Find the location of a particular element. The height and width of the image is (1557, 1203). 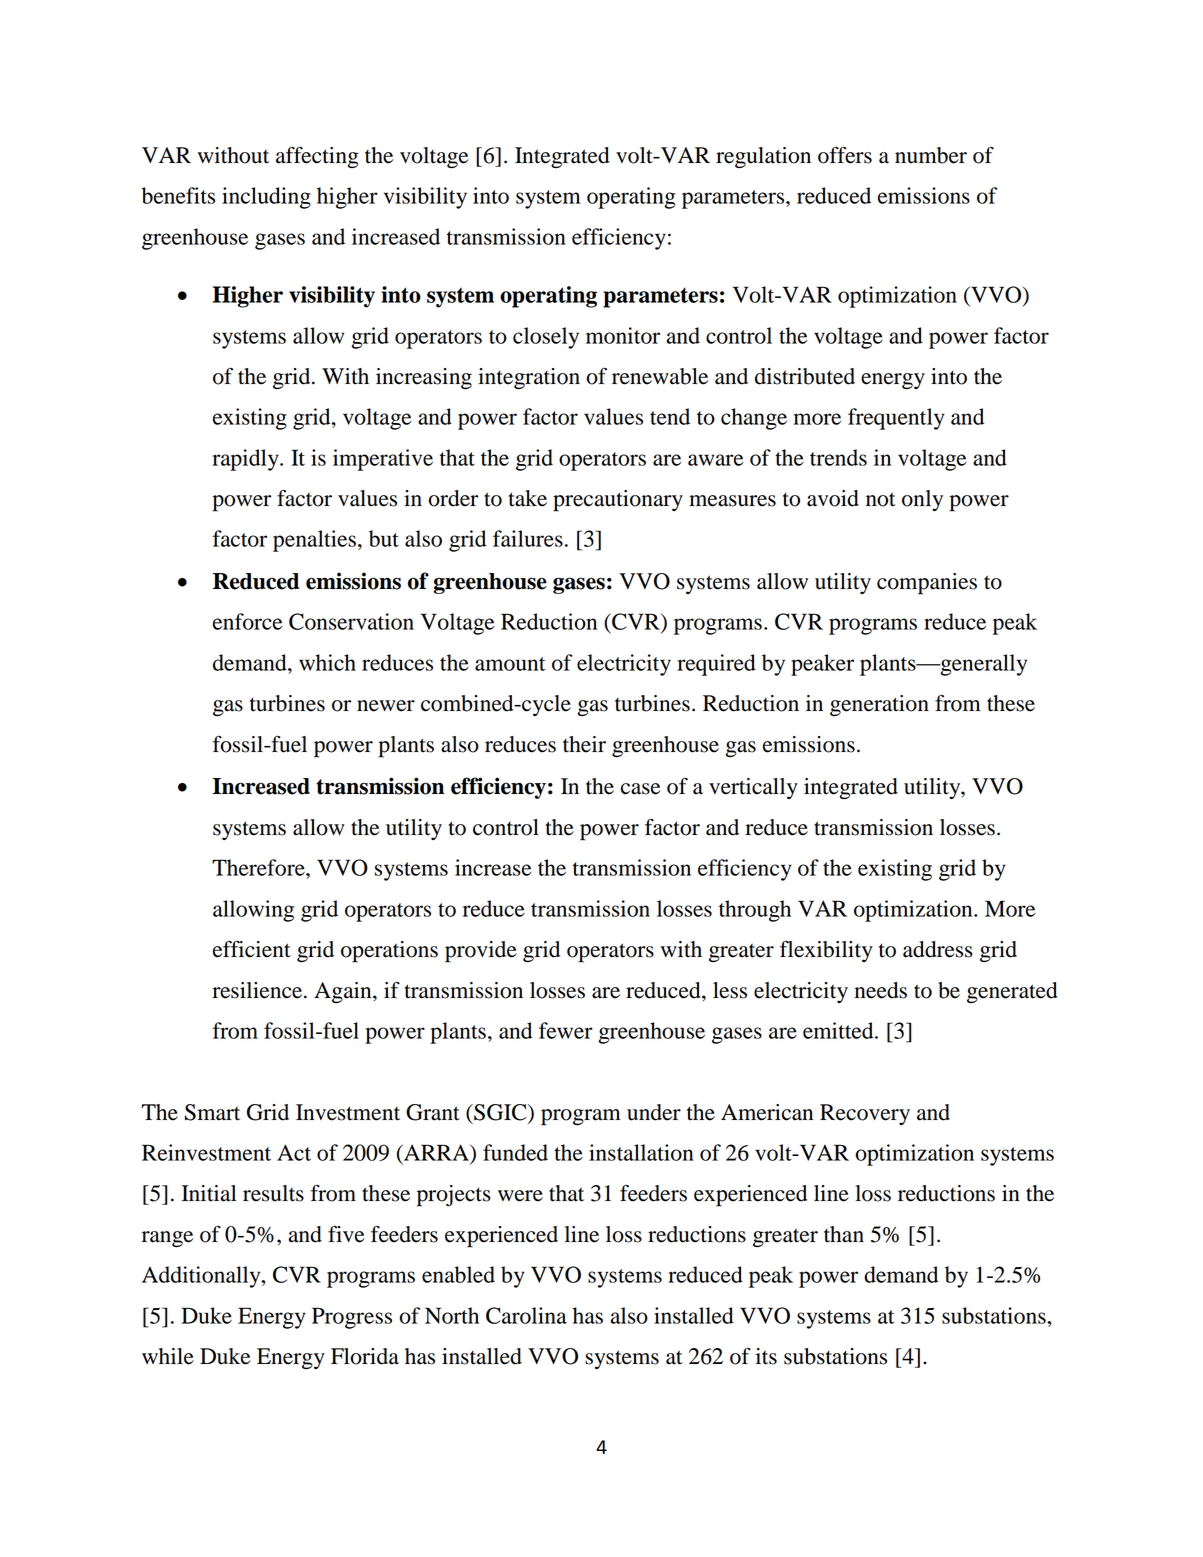

efficient is located at coordinates (252, 949).
